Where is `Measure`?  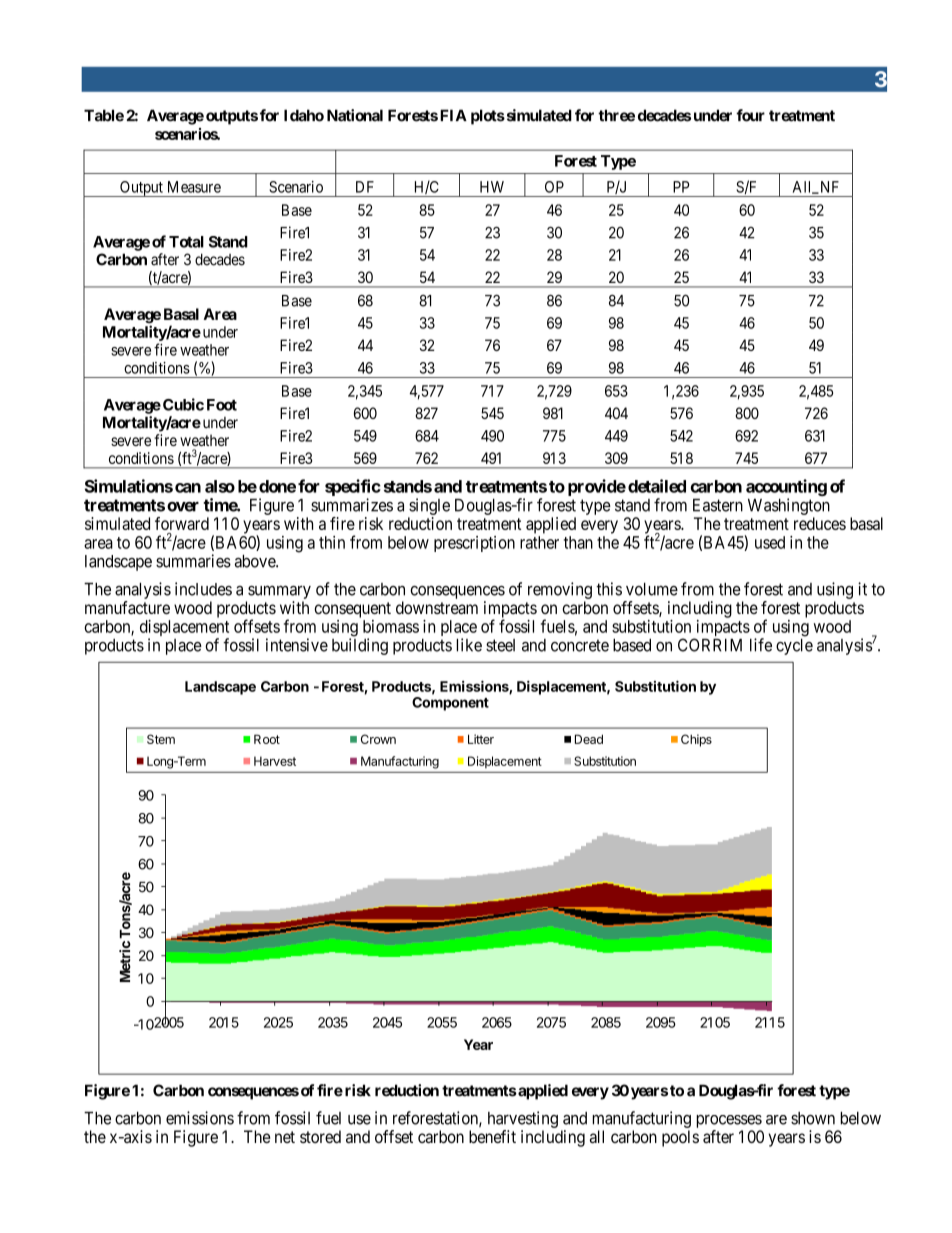
Measure is located at coordinates (194, 187).
